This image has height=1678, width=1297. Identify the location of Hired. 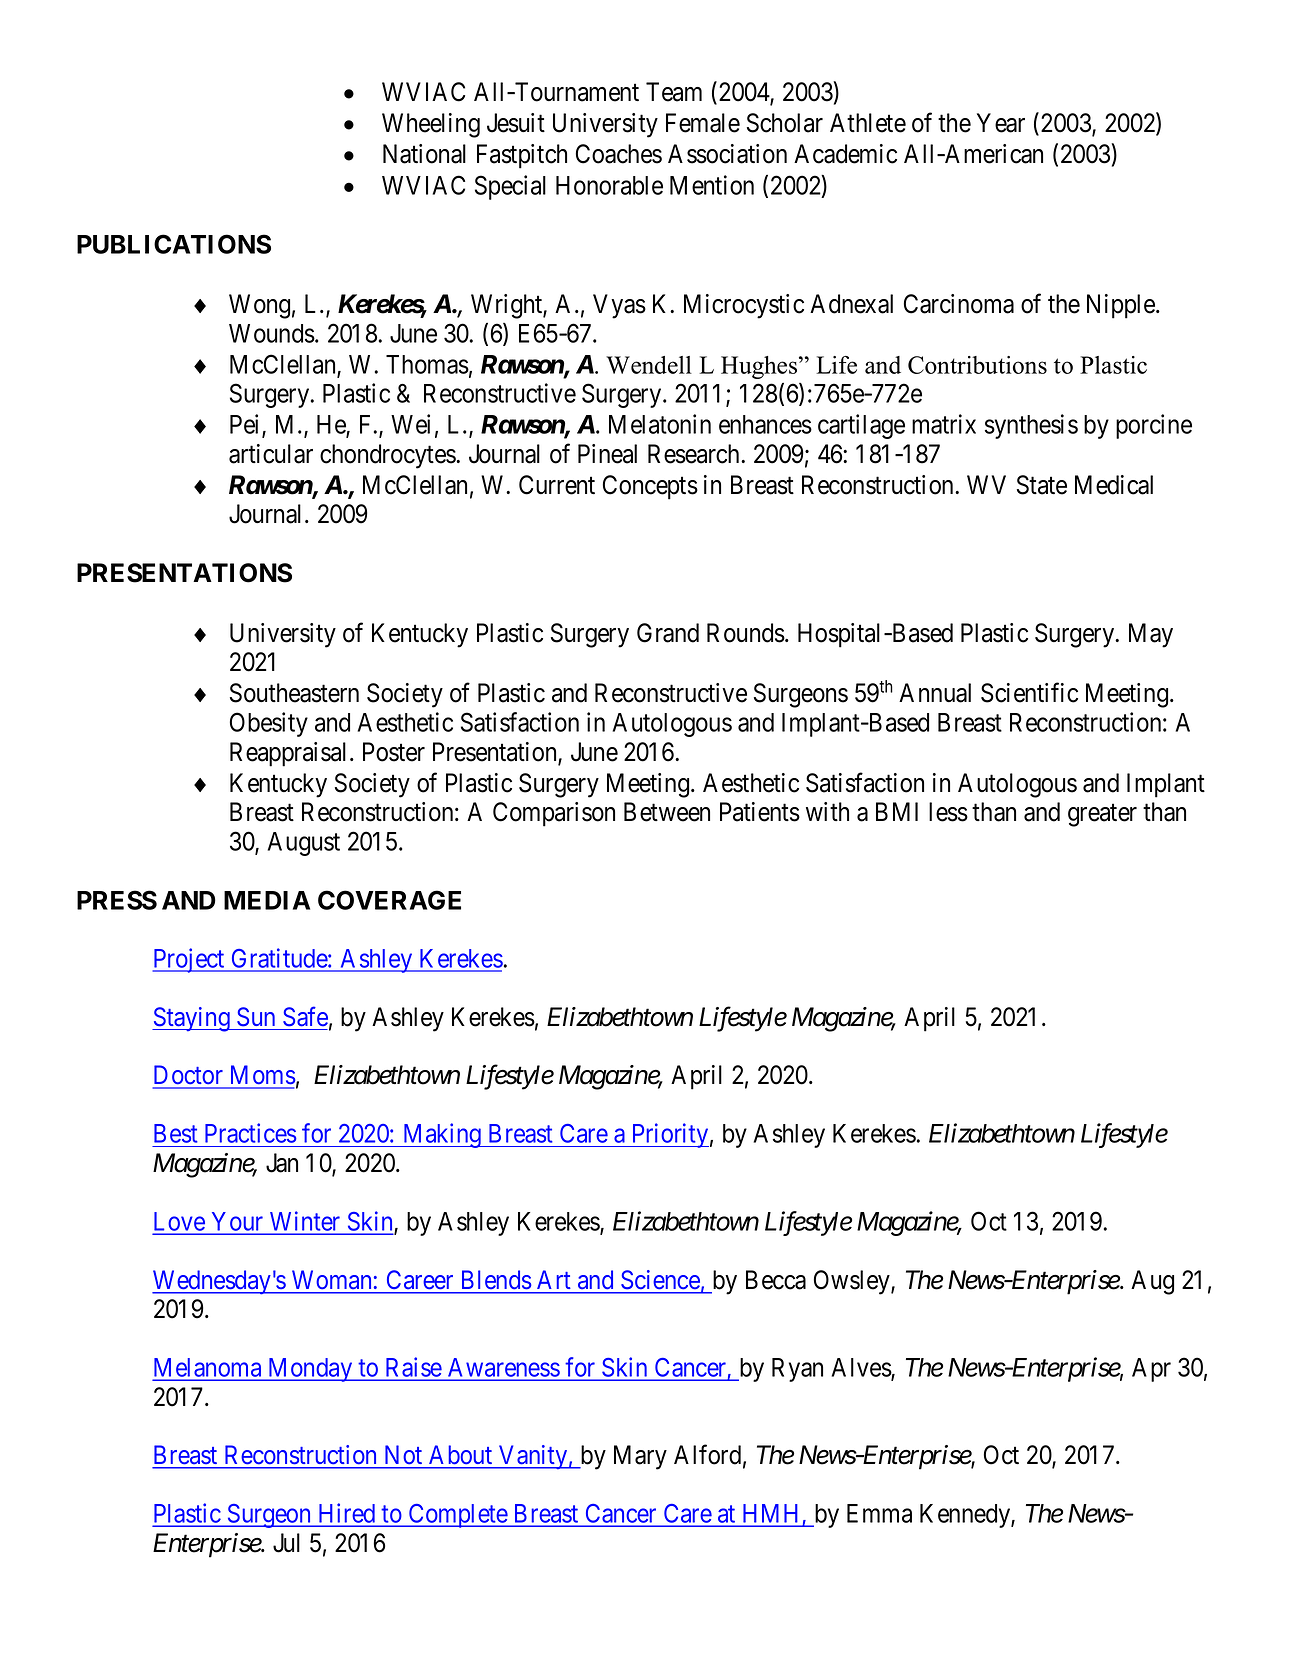
(347, 1514).
